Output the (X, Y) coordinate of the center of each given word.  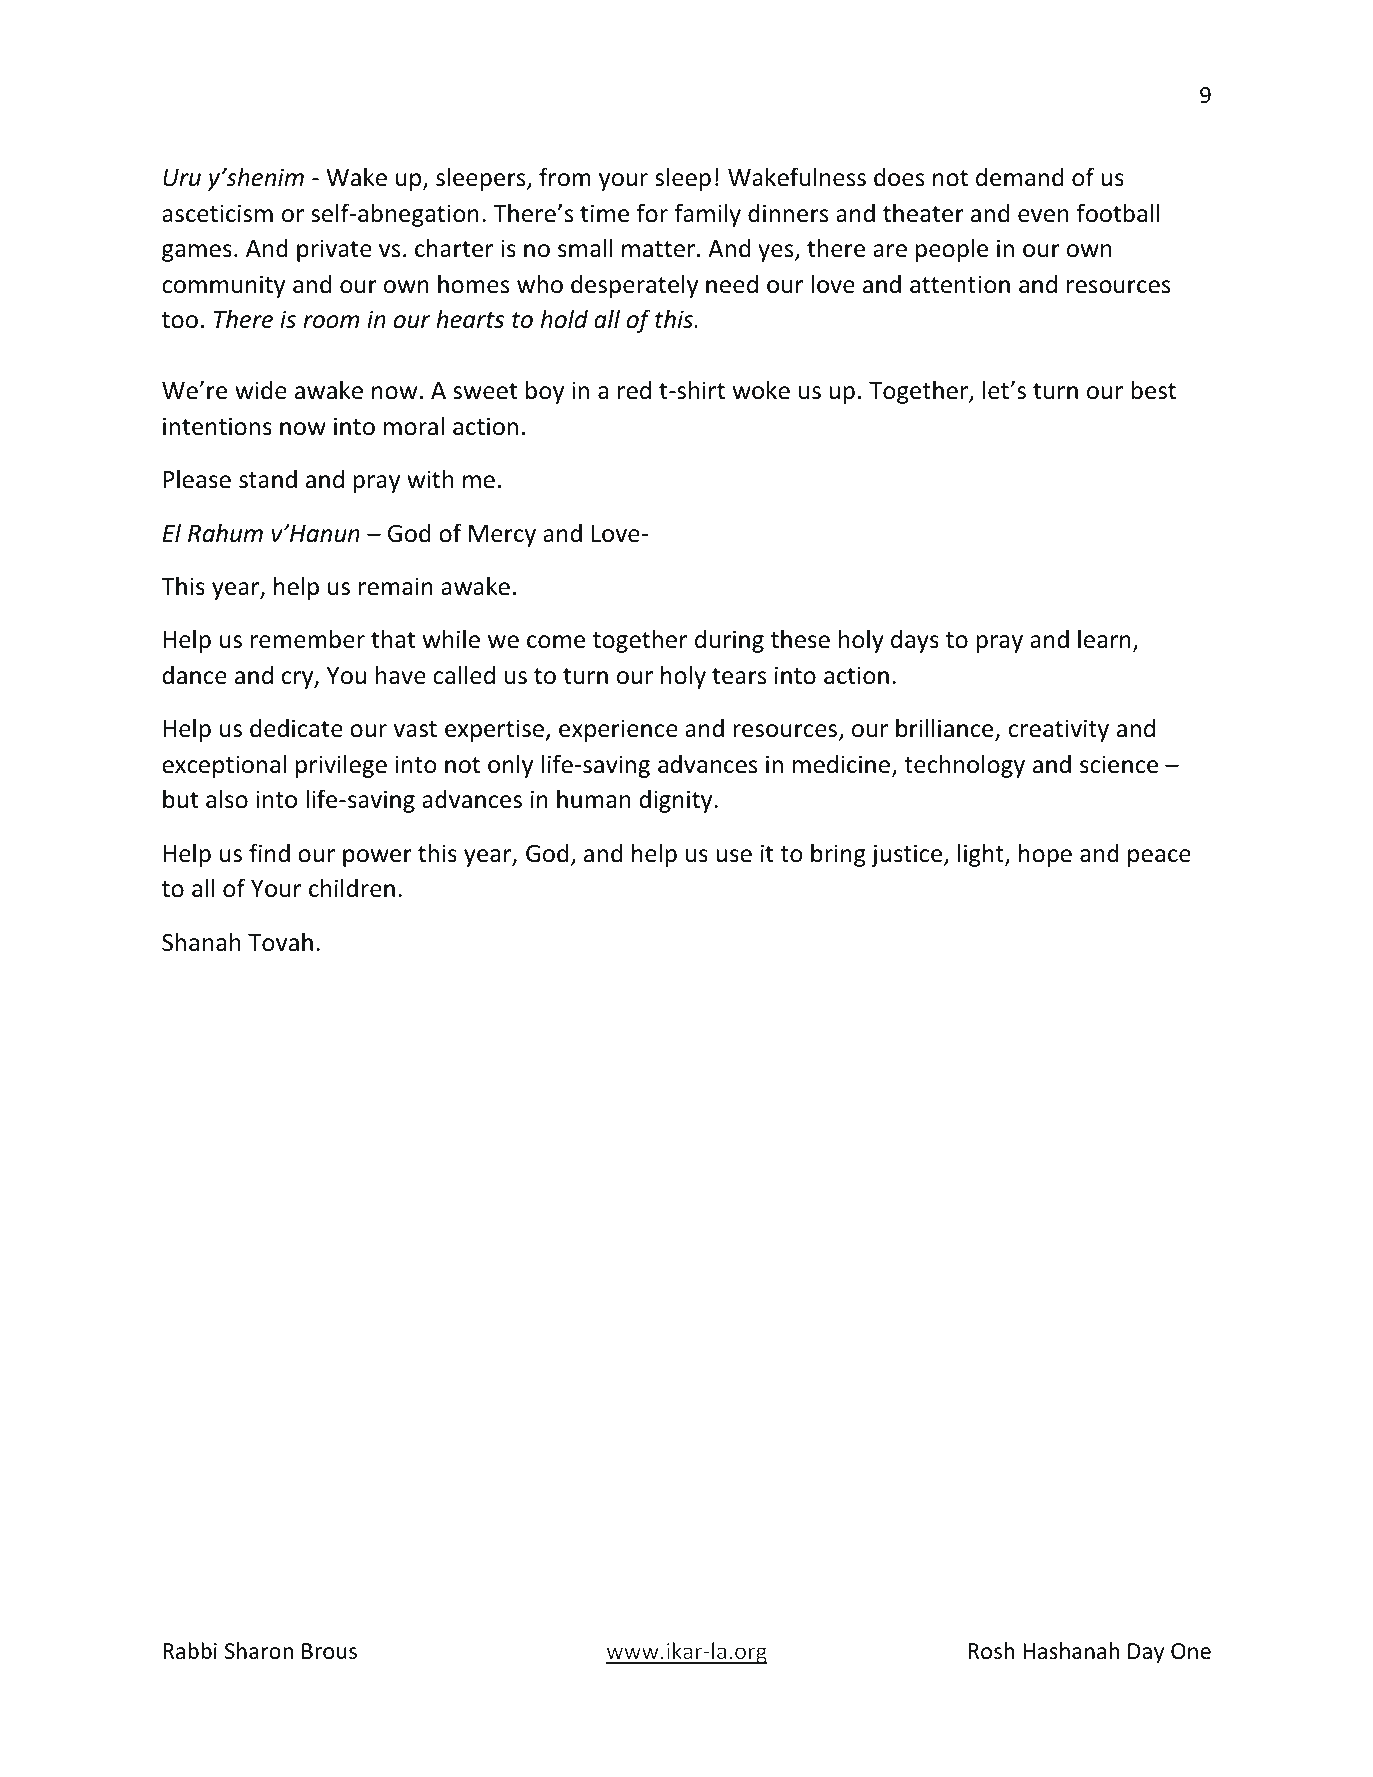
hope (1045, 855)
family (707, 215)
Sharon (259, 1651)
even (1043, 216)
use (734, 856)
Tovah (280, 942)
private (334, 250)
